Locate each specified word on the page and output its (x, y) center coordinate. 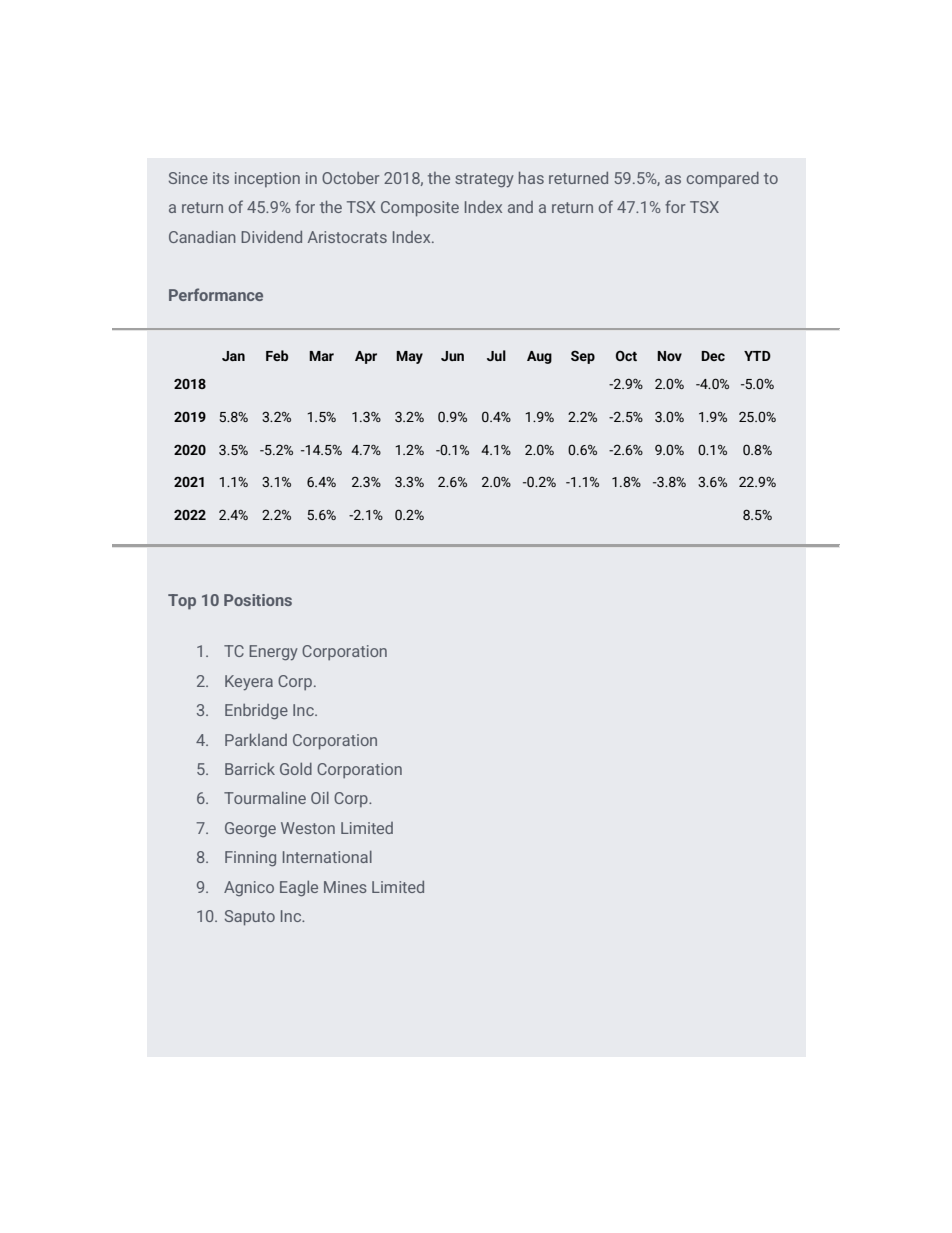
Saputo (250, 918)
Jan (233, 356)
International (327, 857)
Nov (669, 356)
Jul (496, 355)
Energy (273, 653)
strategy (484, 180)
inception (267, 179)
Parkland (256, 740)
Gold (296, 769)
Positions (258, 600)
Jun (452, 356)
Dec (713, 356)
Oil (320, 798)
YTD (757, 356)
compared (723, 179)
